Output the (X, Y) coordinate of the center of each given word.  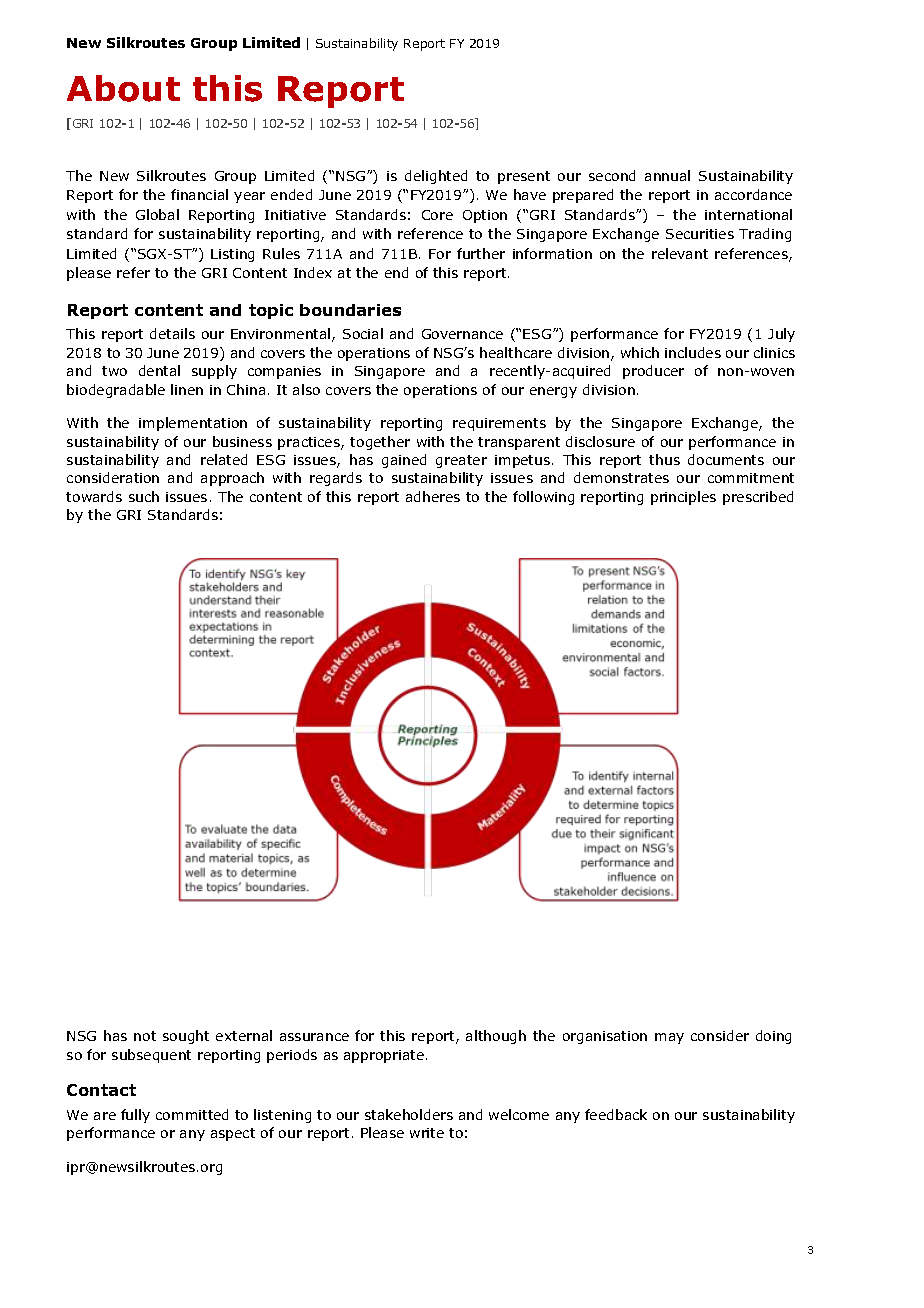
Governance (462, 334)
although (496, 1037)
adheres (433, 496)
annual (667, 175)
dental (159, 370)
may (669, 1038)
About (123, 88)
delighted (436, 177)
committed (192, 1114)
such (144, 496)
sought (186, 1037)
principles (683, 498)
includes (693, 352)
